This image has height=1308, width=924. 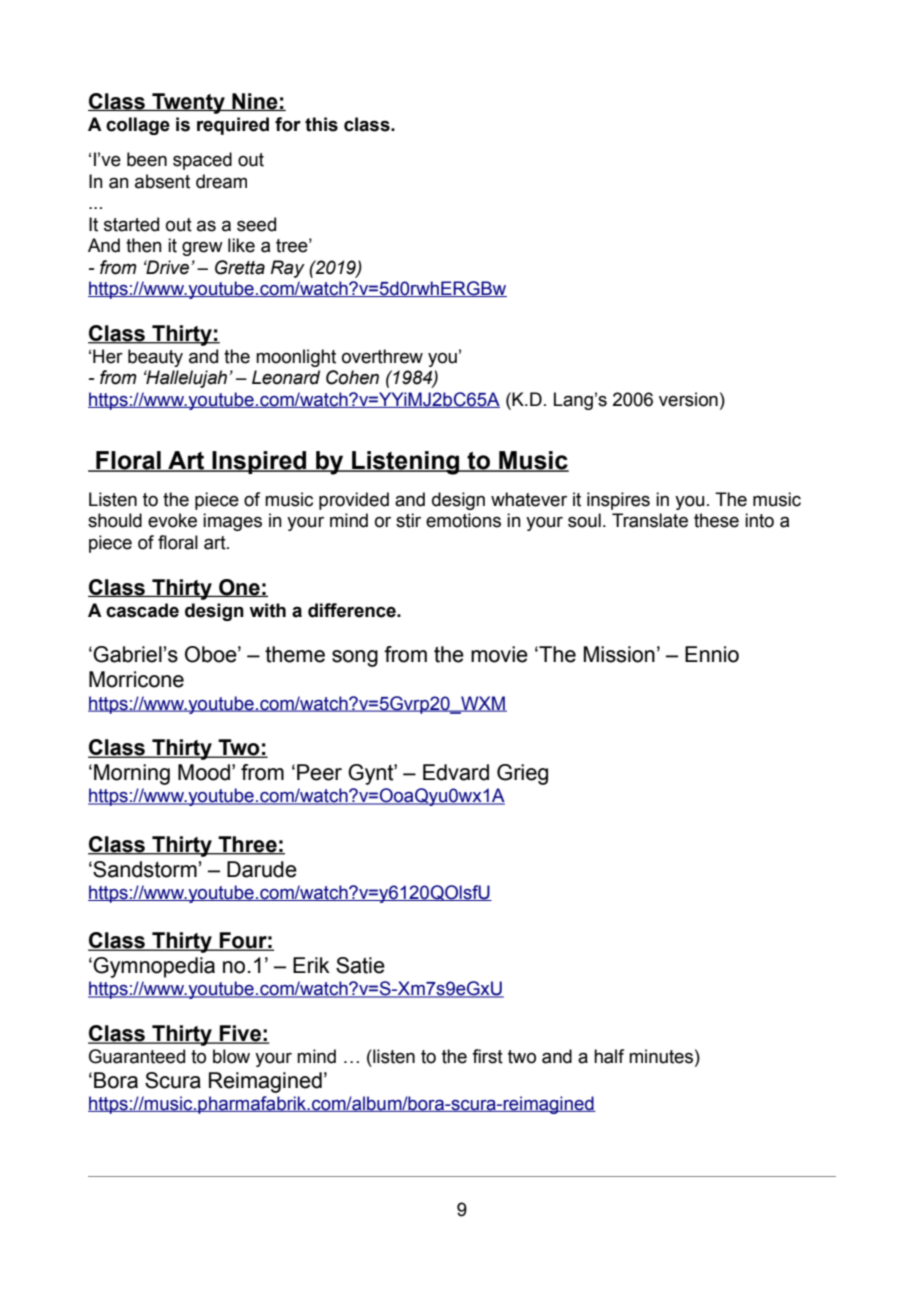 I want to click on Cohen, so click(x=352, y=377).
